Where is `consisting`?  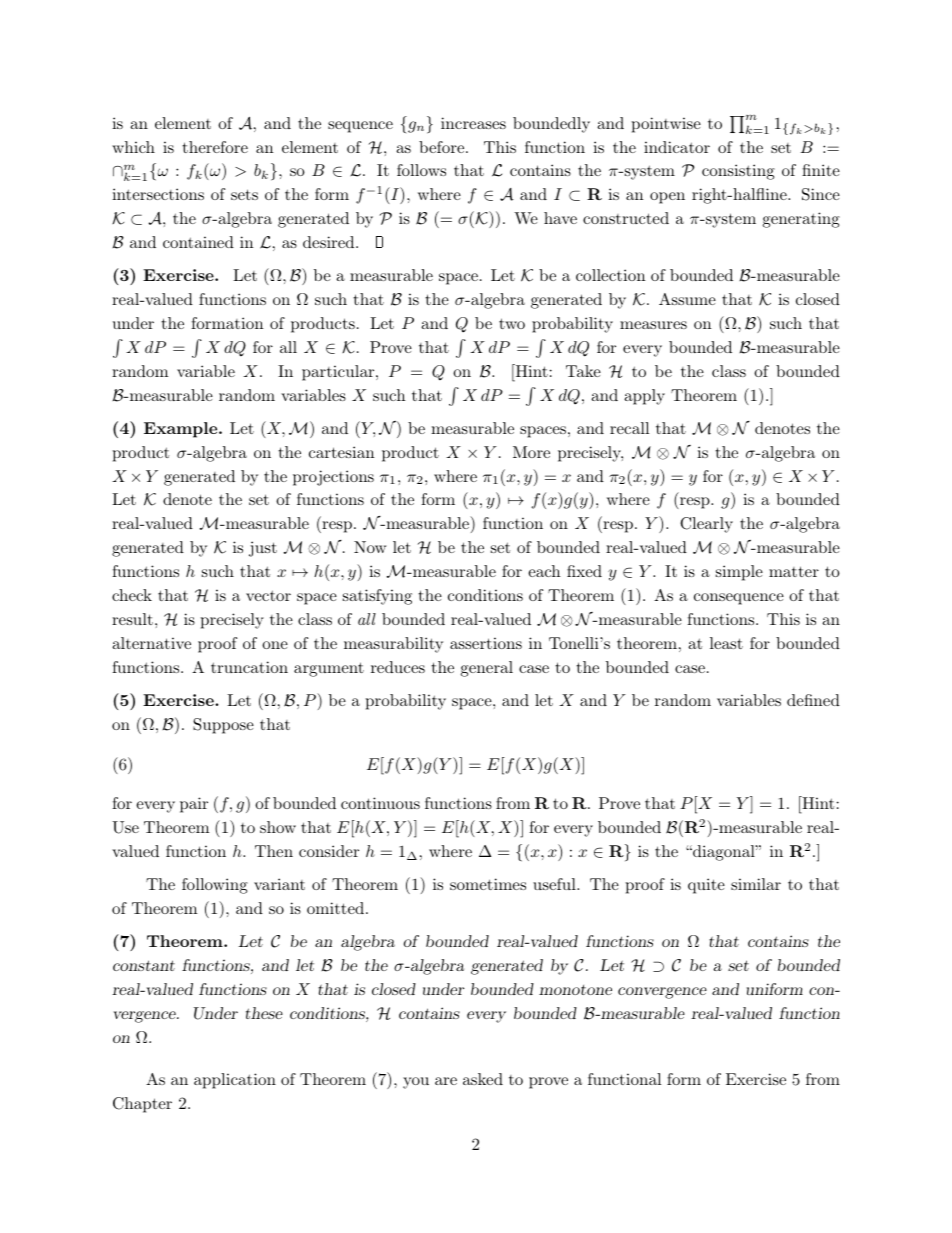 consisting is located at coordinates (738, 172).
